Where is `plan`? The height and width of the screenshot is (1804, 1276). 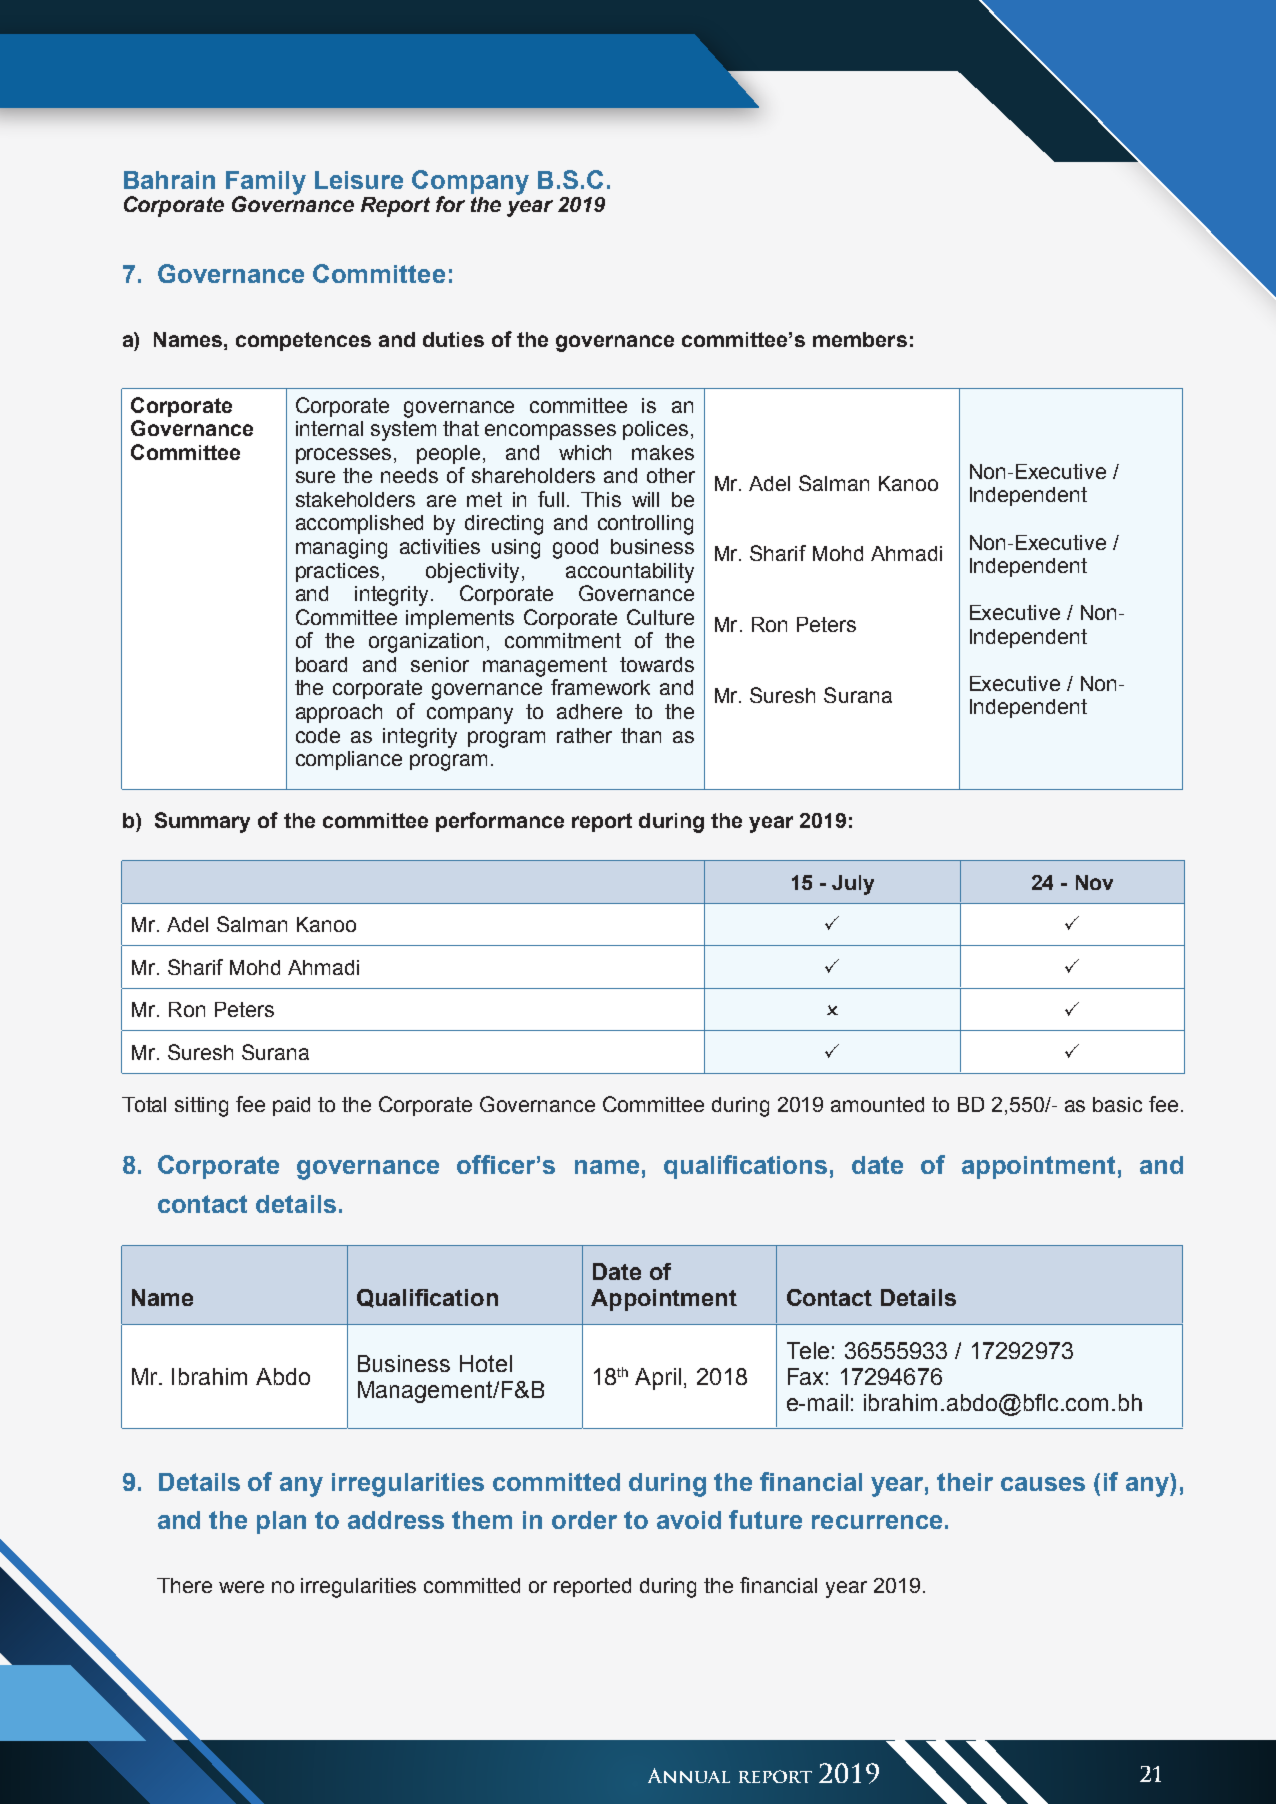 plan is located at coordinates (281, 1522).
